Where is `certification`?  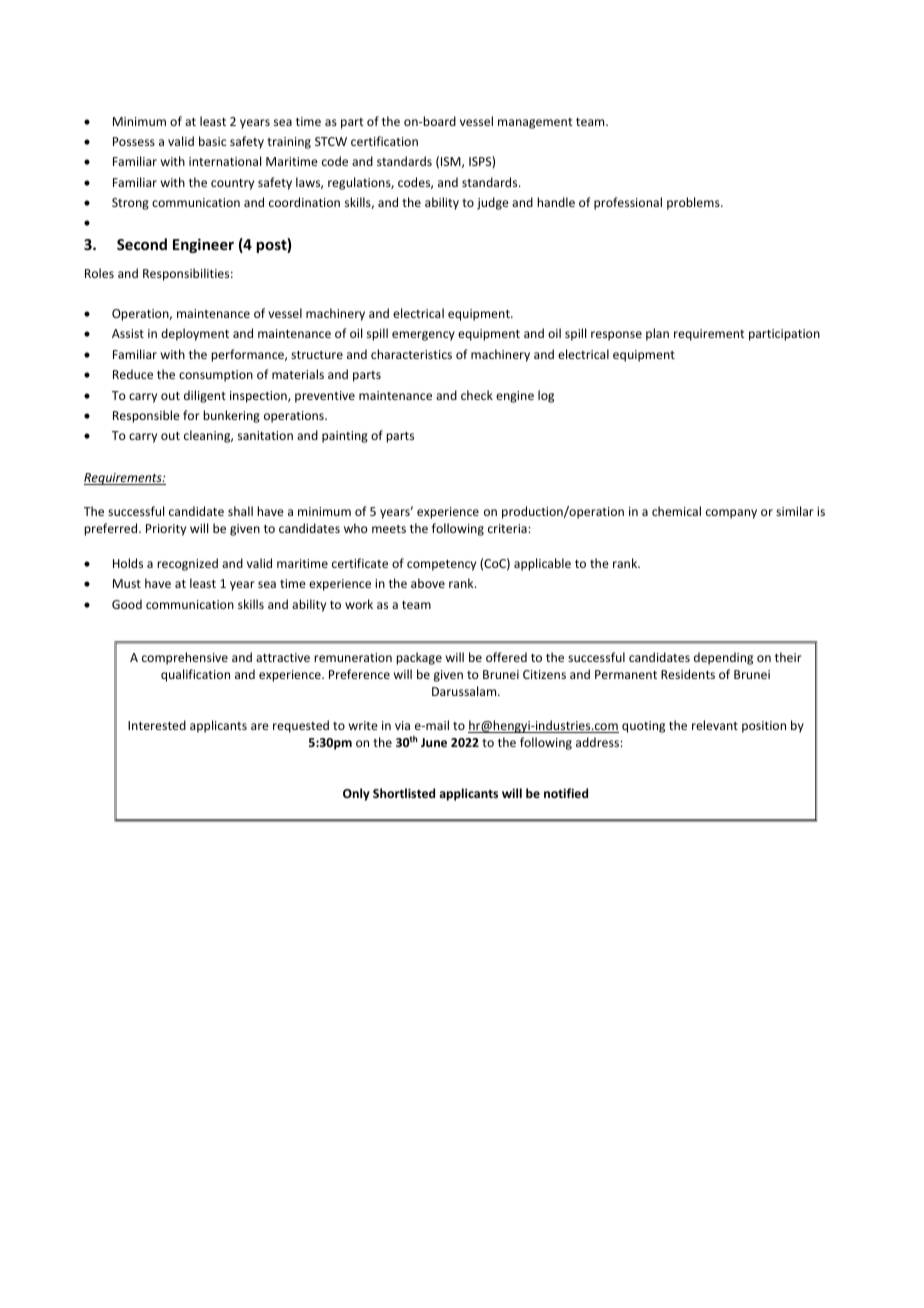
certification is located at coordinates (384, 141).
